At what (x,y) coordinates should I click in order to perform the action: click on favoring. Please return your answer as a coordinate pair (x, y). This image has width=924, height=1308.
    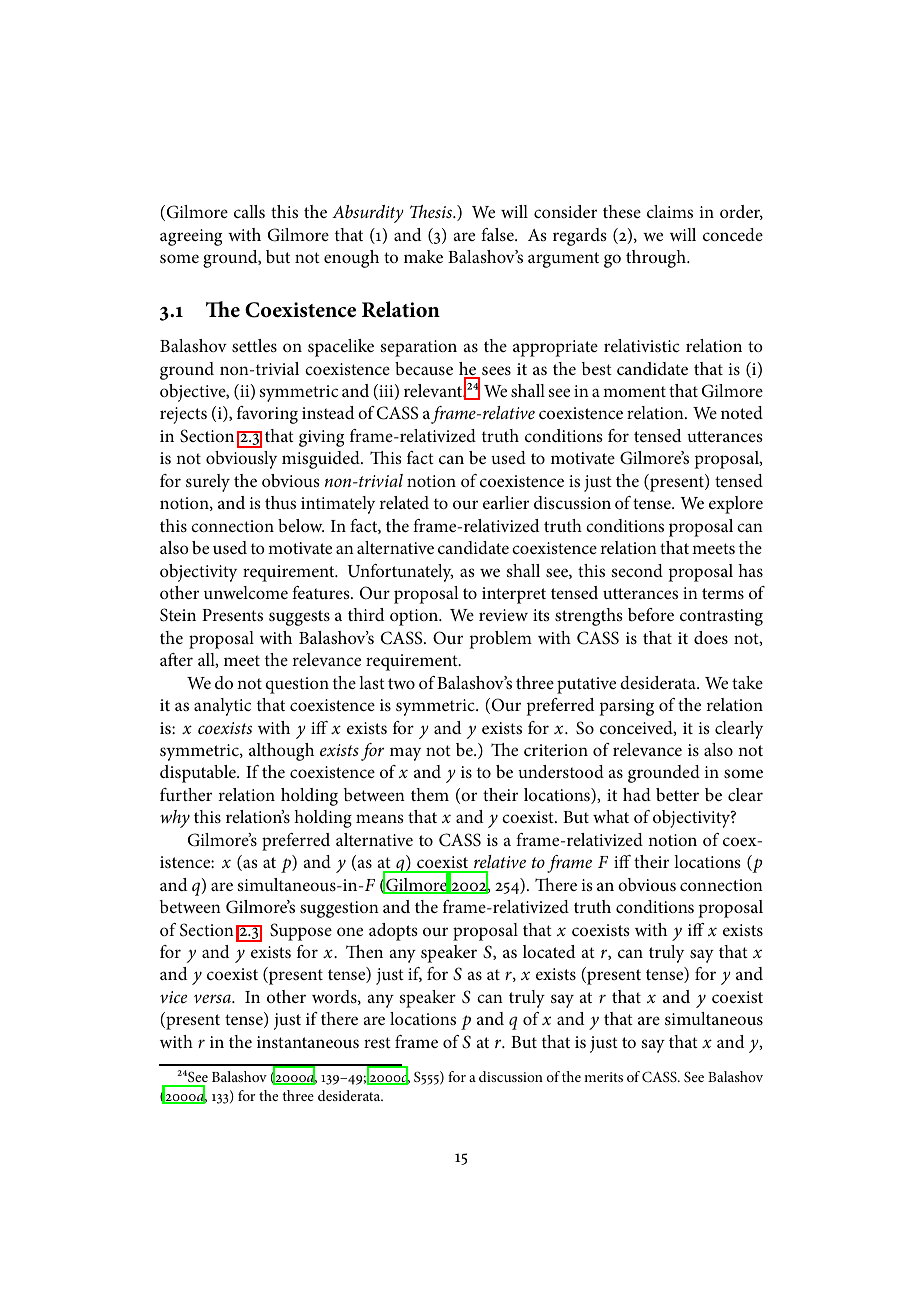
    Looking at the image, I should click on (267, 415).
